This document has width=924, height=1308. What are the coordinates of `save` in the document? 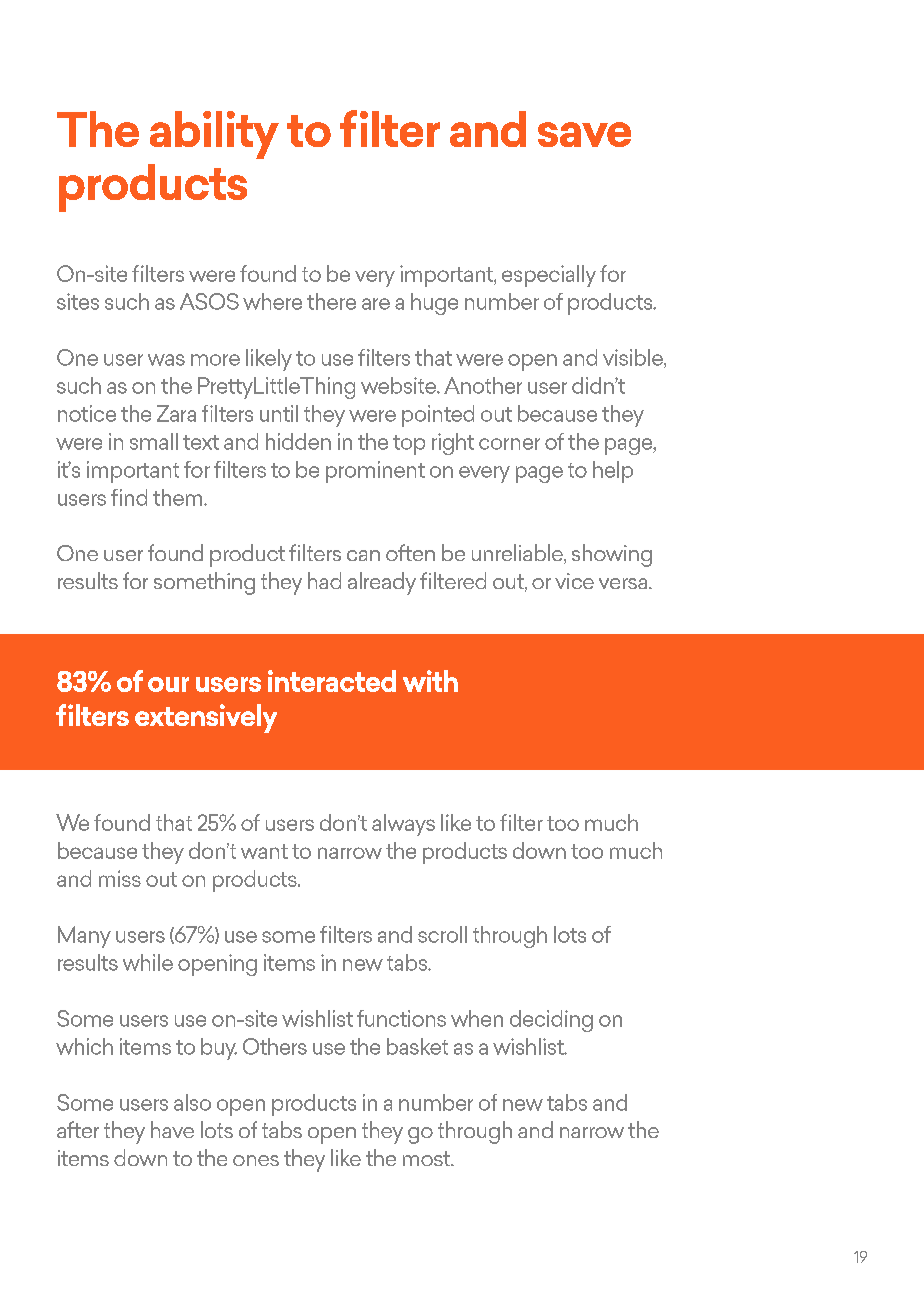 It's located at (584, 134).
